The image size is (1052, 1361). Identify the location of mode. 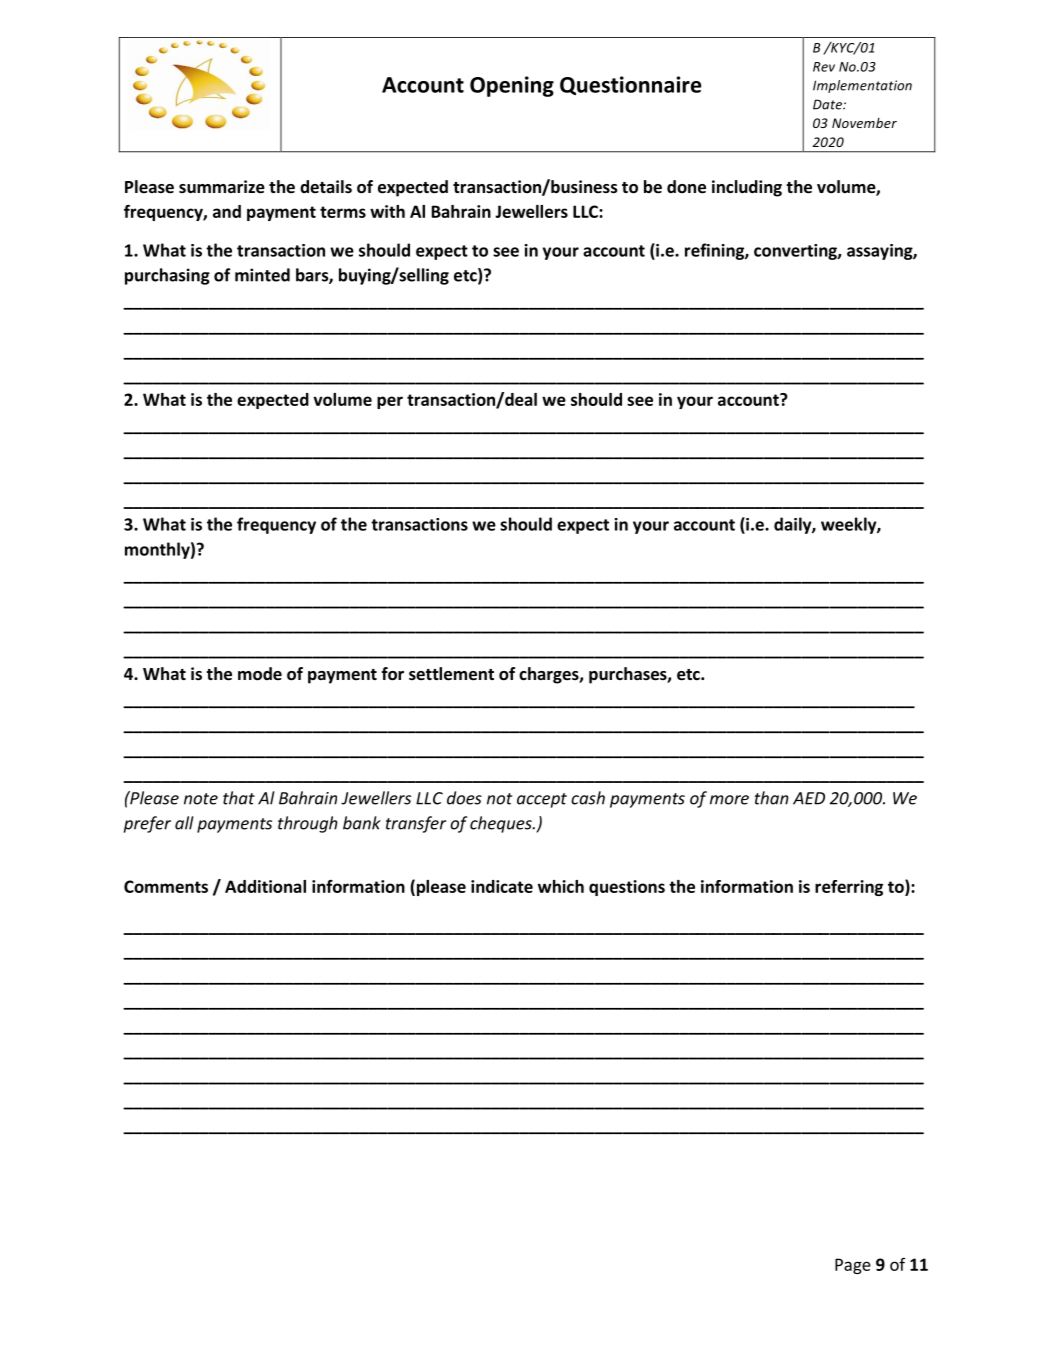
(260, 674).
